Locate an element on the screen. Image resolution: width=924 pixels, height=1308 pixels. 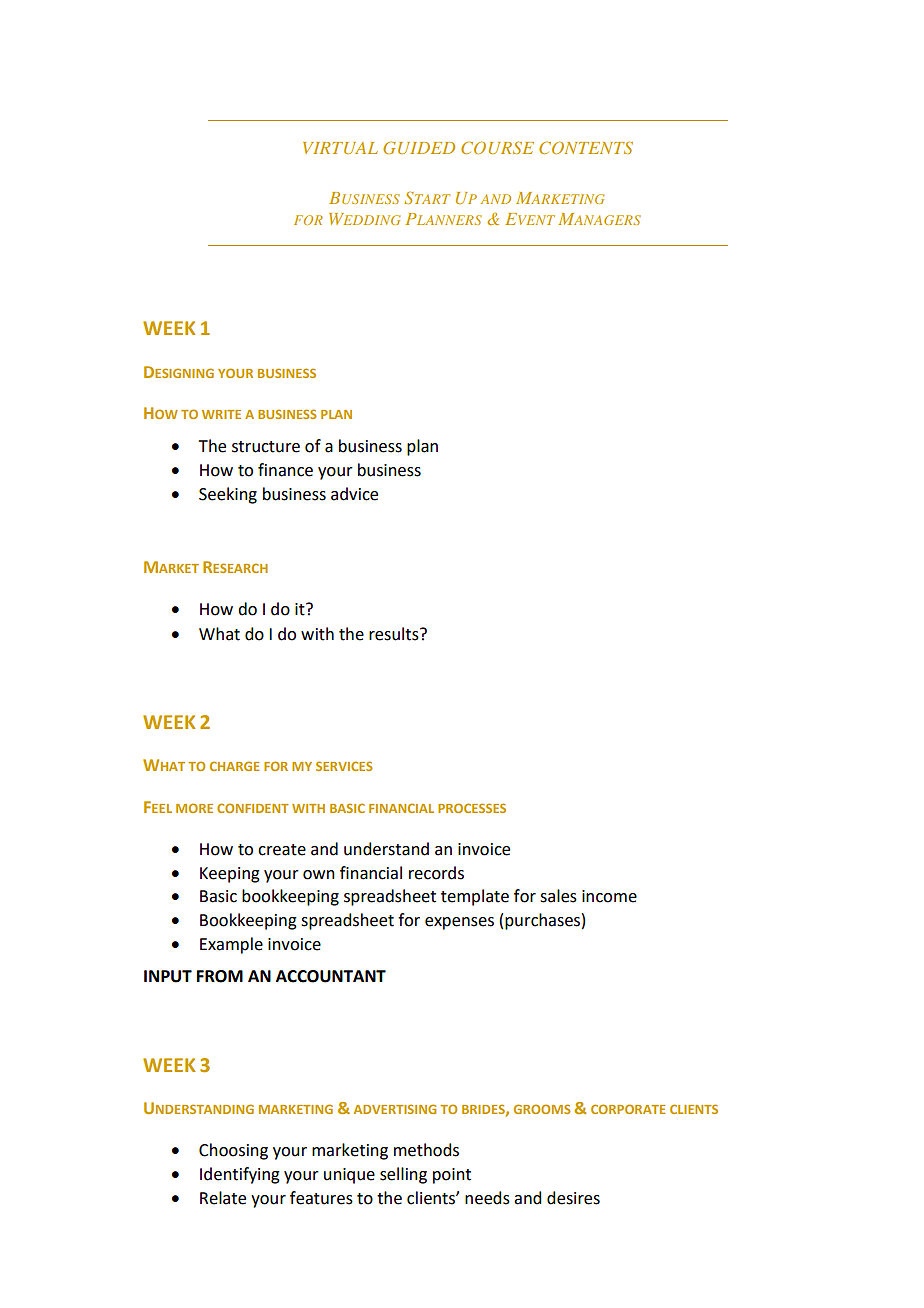
records is located at coordinates (436, 873).
